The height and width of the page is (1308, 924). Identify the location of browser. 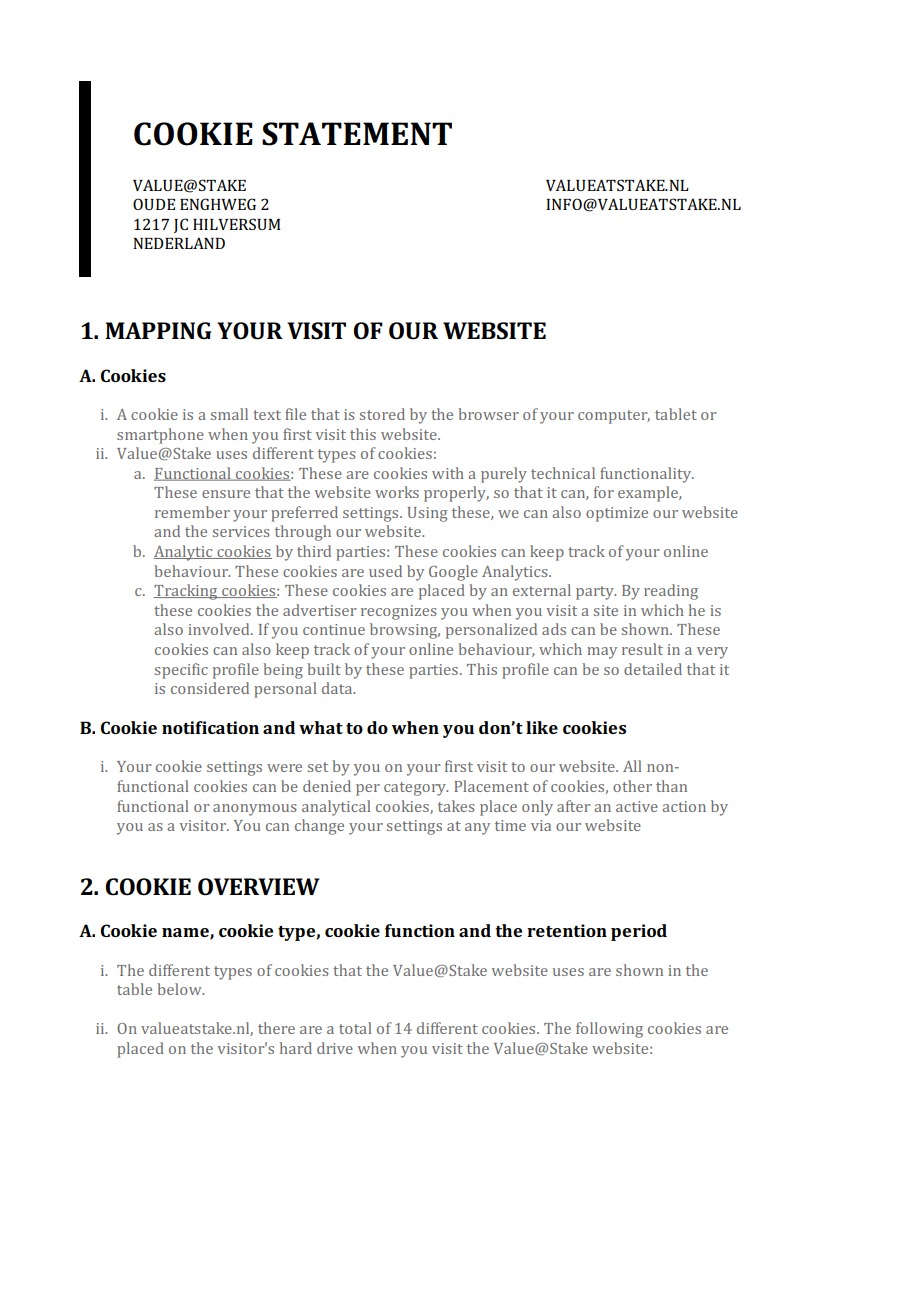
(488, 414).
